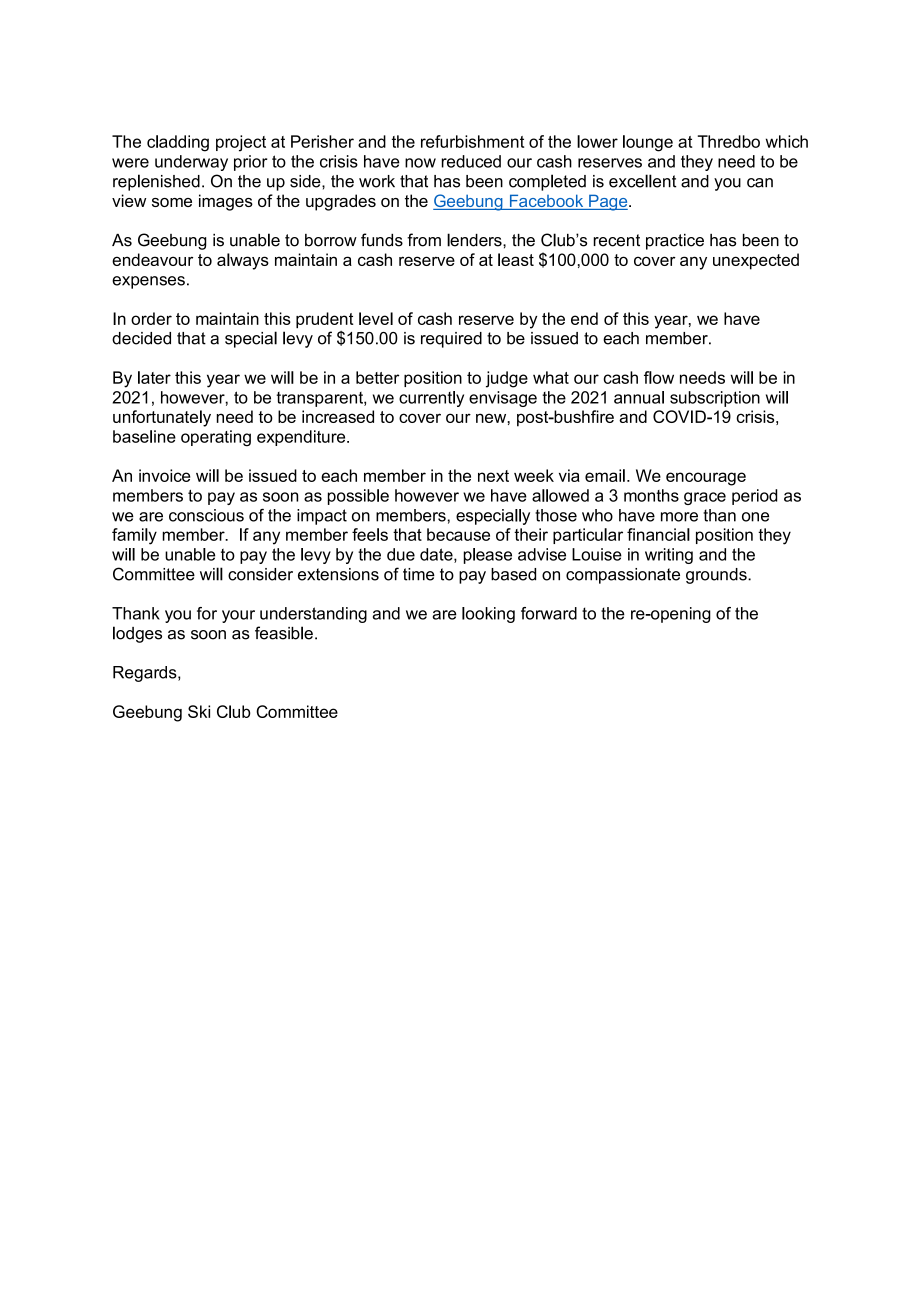  I want to click on reduced, so click(471, 161).
